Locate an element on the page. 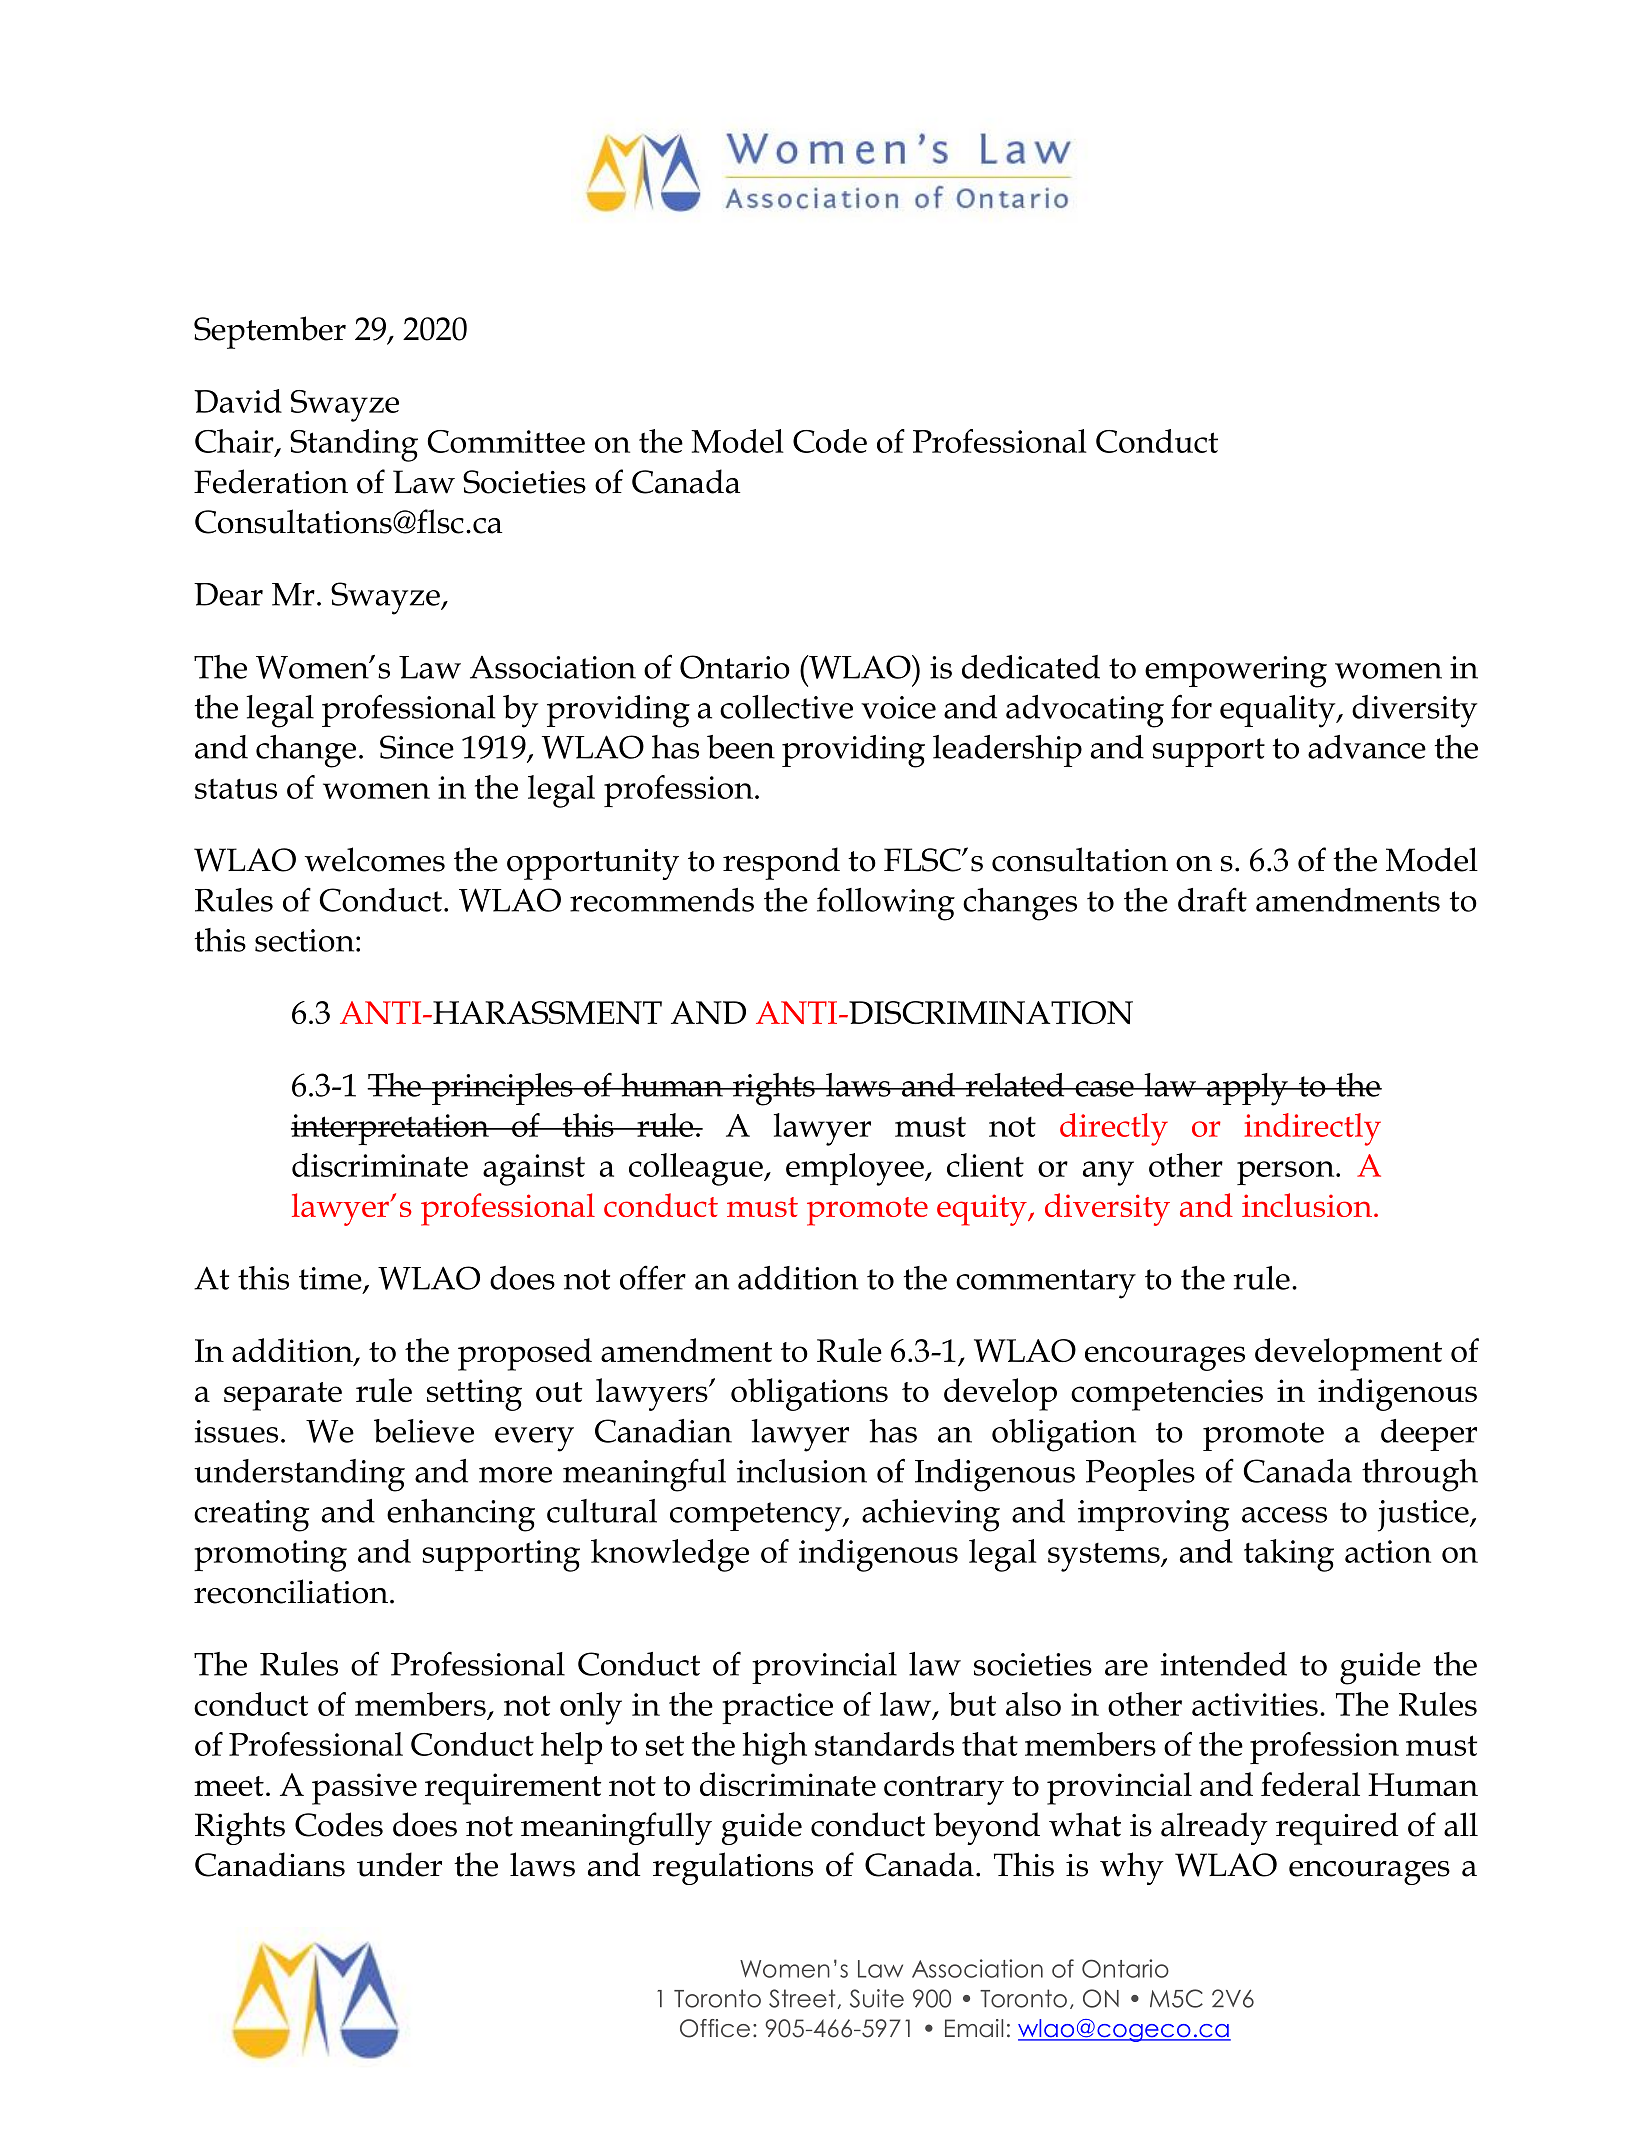 This document has width=1648, height=2133. competency is located at coordinates (757, 1517).
